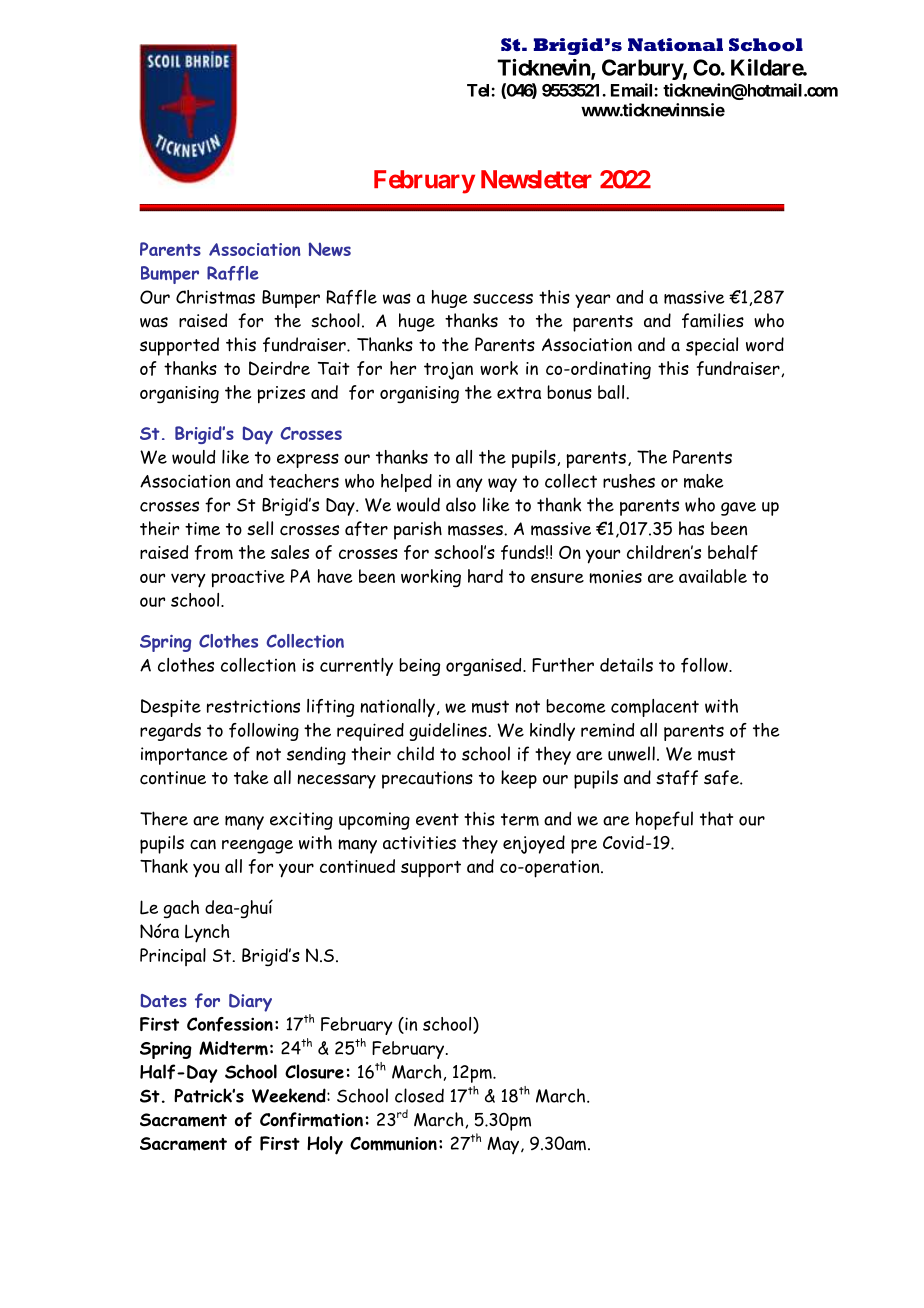 This page has height=1308, width=924. What do you see at coordinates (448, 371) in the page?
I see `trojan` at bounding box center [448, 371].
